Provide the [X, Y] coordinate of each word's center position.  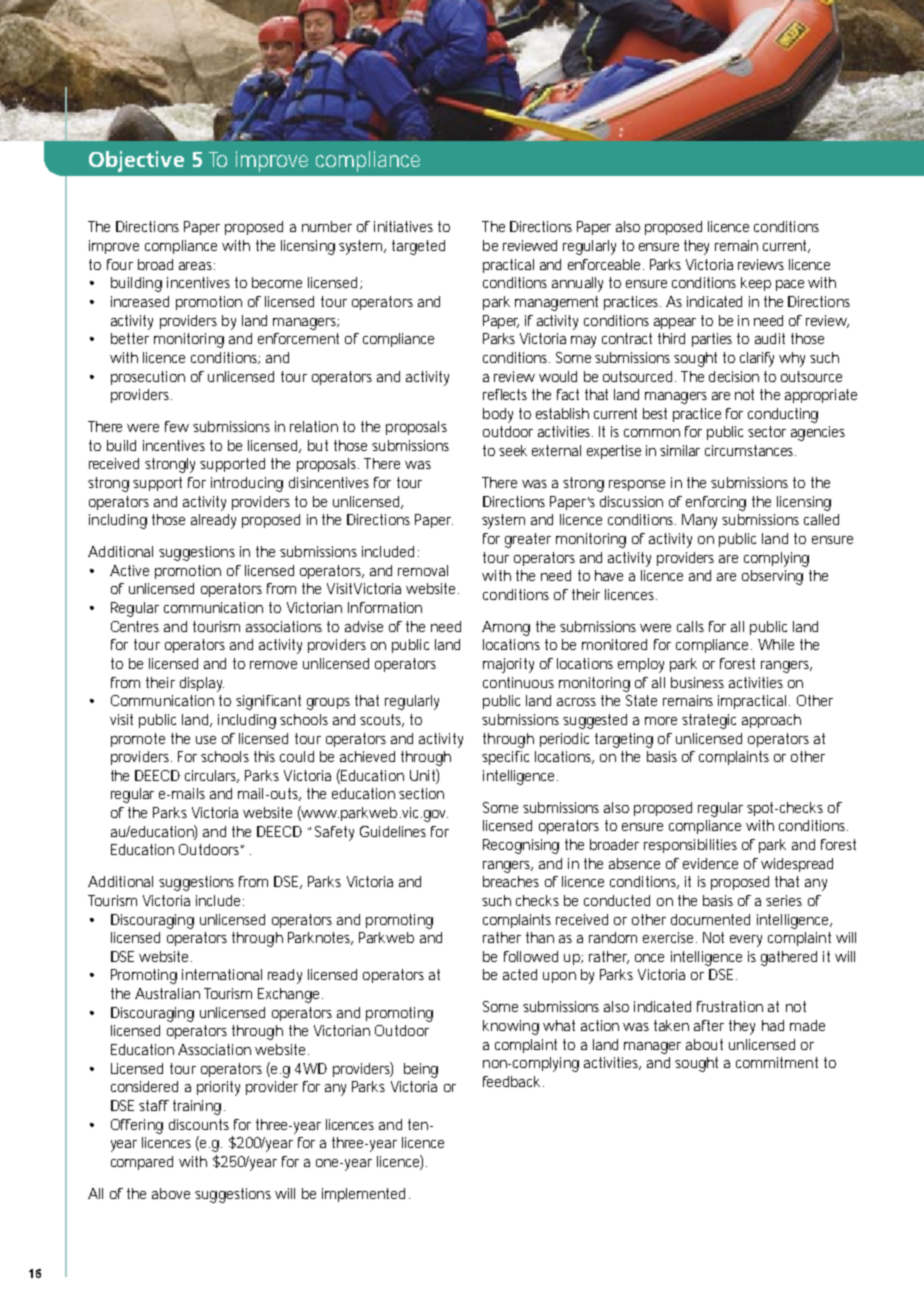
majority [508, 665]
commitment [777, 1062]
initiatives [403, 226]
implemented [363, 1195]
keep [756, 284]
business [697, 682]
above [171, 1193]
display [202, 684]
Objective [136, 161]
